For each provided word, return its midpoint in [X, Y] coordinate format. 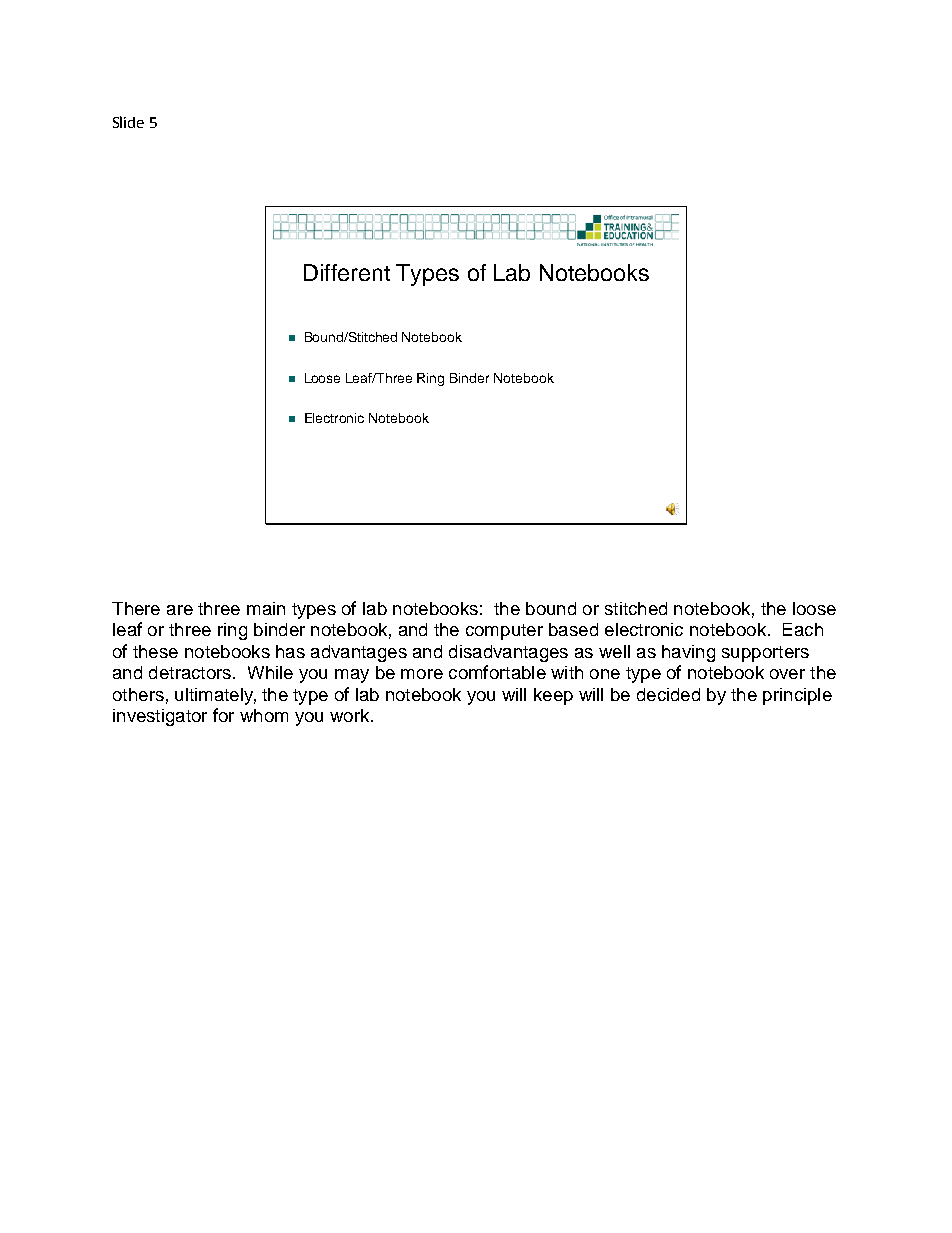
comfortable [497, 672]
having [688, 653]
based [573, 629]
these [155, 651]
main [266, 608]
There [136, 608]
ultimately [215, 696]
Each [803, 629]
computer [504, 632]
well [614, 651]
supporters [765, 654]
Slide [128, 122]
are [180, 610]
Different [347, 272]
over [787, 674]
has [290, 651]
